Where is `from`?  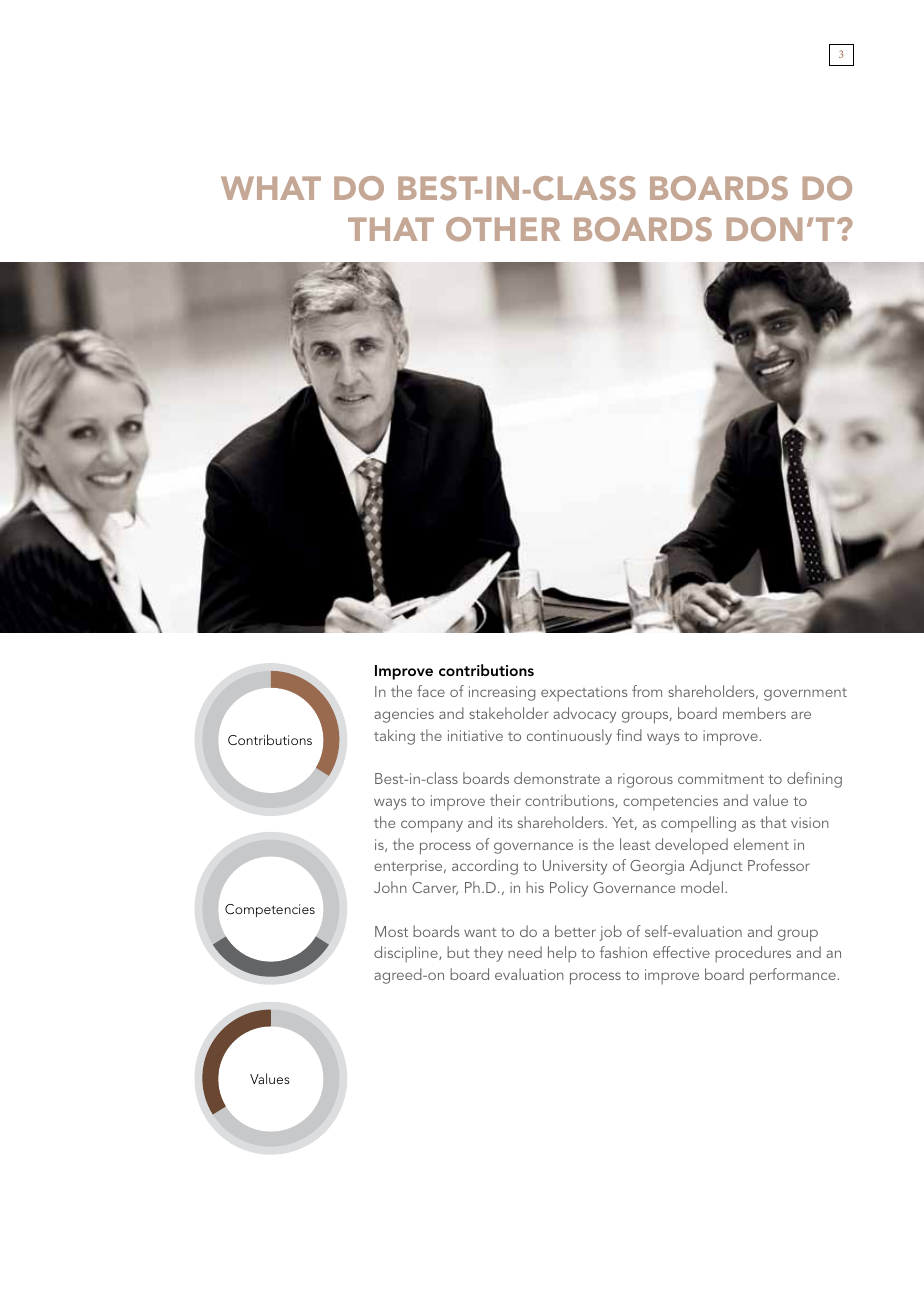 from is located at coordinates (647, 691).
